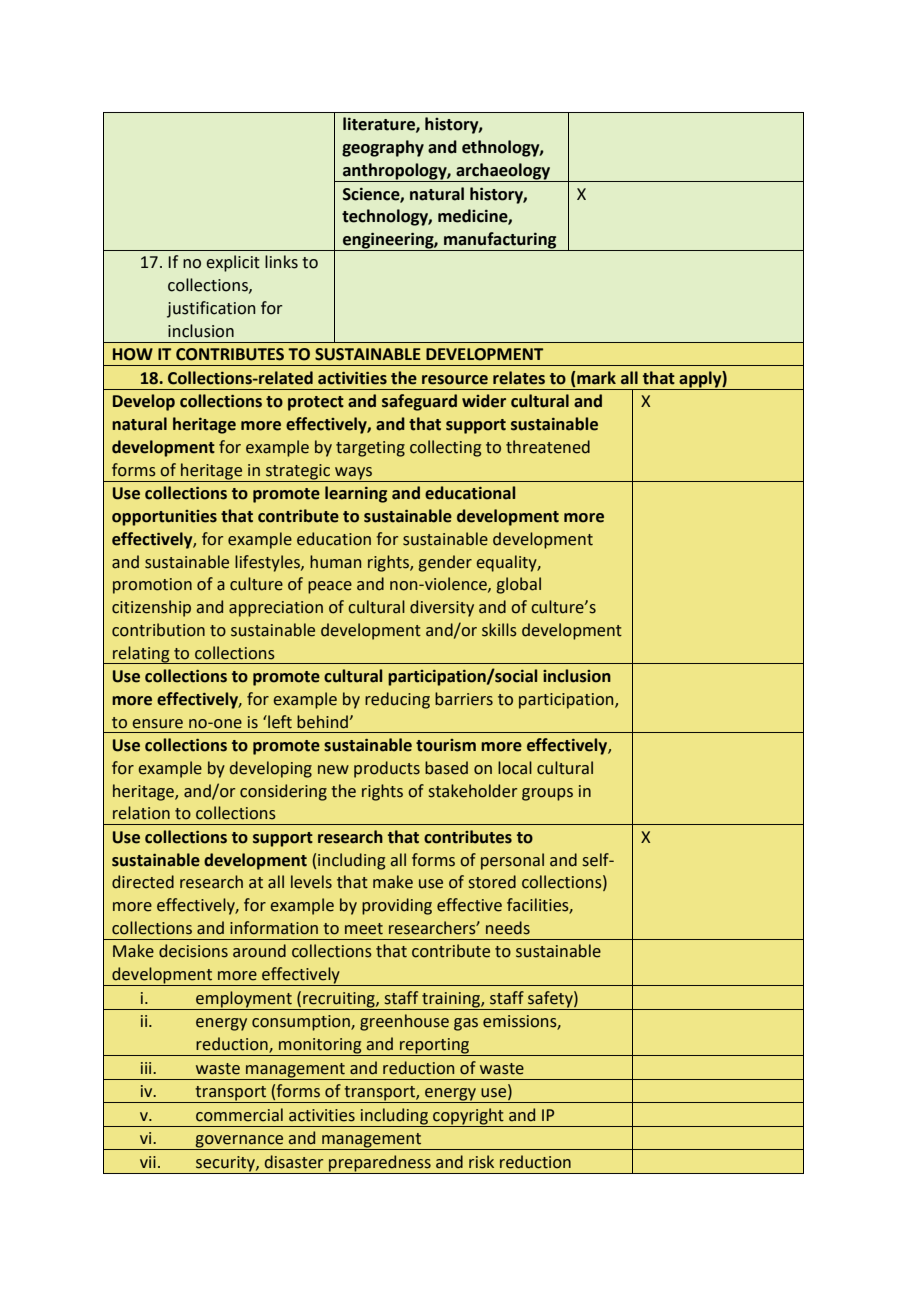 This screenshot has width=924, height=1308. Describe the element at coordinates (164, 518) in the screenshot. I see `opportunities` at that location.
